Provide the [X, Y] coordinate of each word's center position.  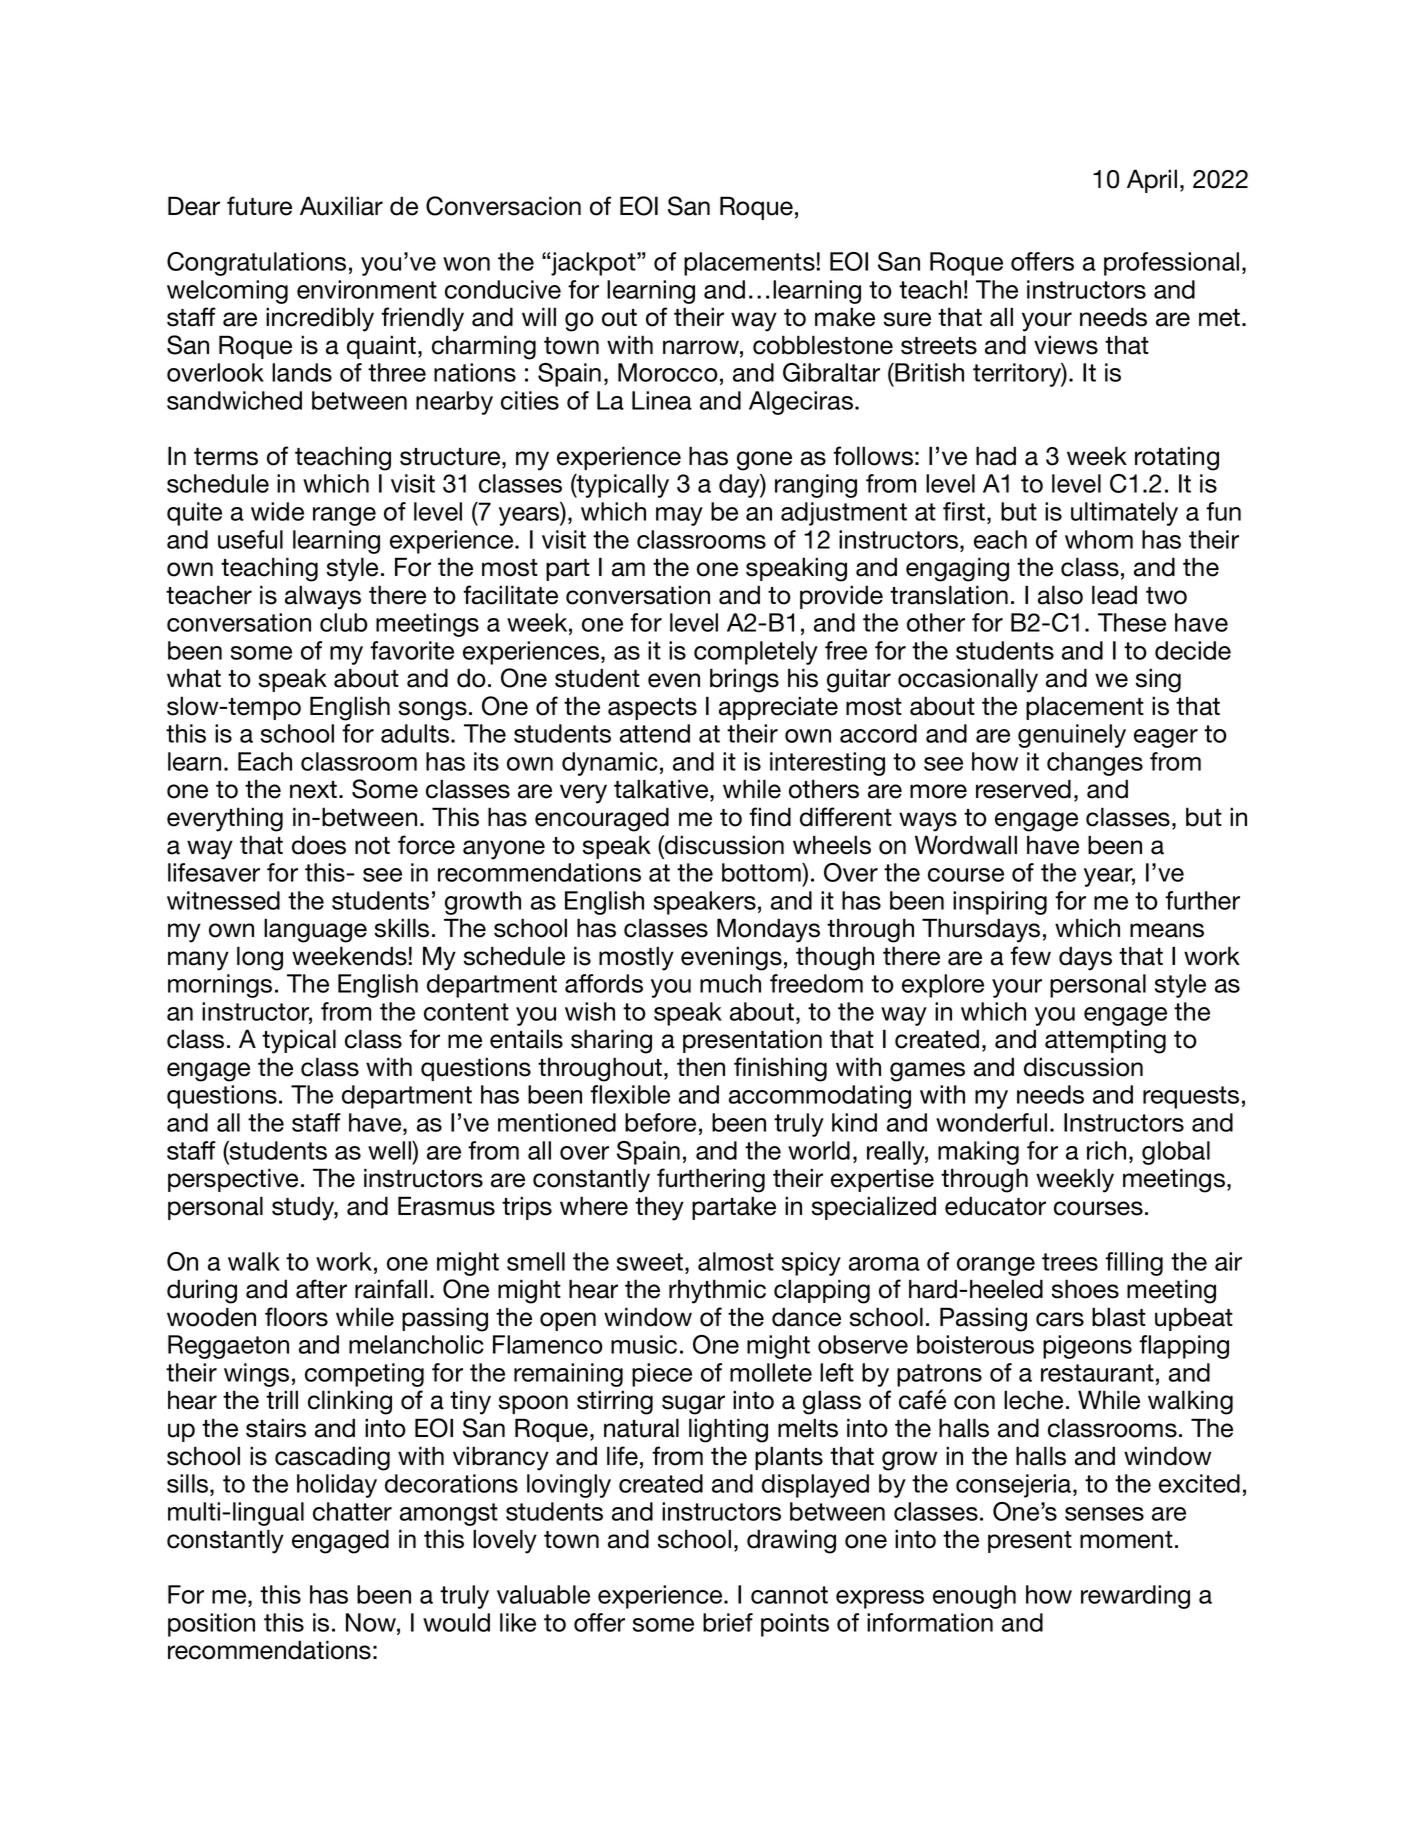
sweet [650, 1262]
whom [1099, 539]
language [315, 930]
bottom [762, 872]
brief [728, 1622]
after [321, 1289]
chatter [352, 1511]
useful [250, 539]
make [845, 317]
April [1152, 181]
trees [1070, 1262]
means [1167, 930]
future [259, 206]
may [679, 516]
